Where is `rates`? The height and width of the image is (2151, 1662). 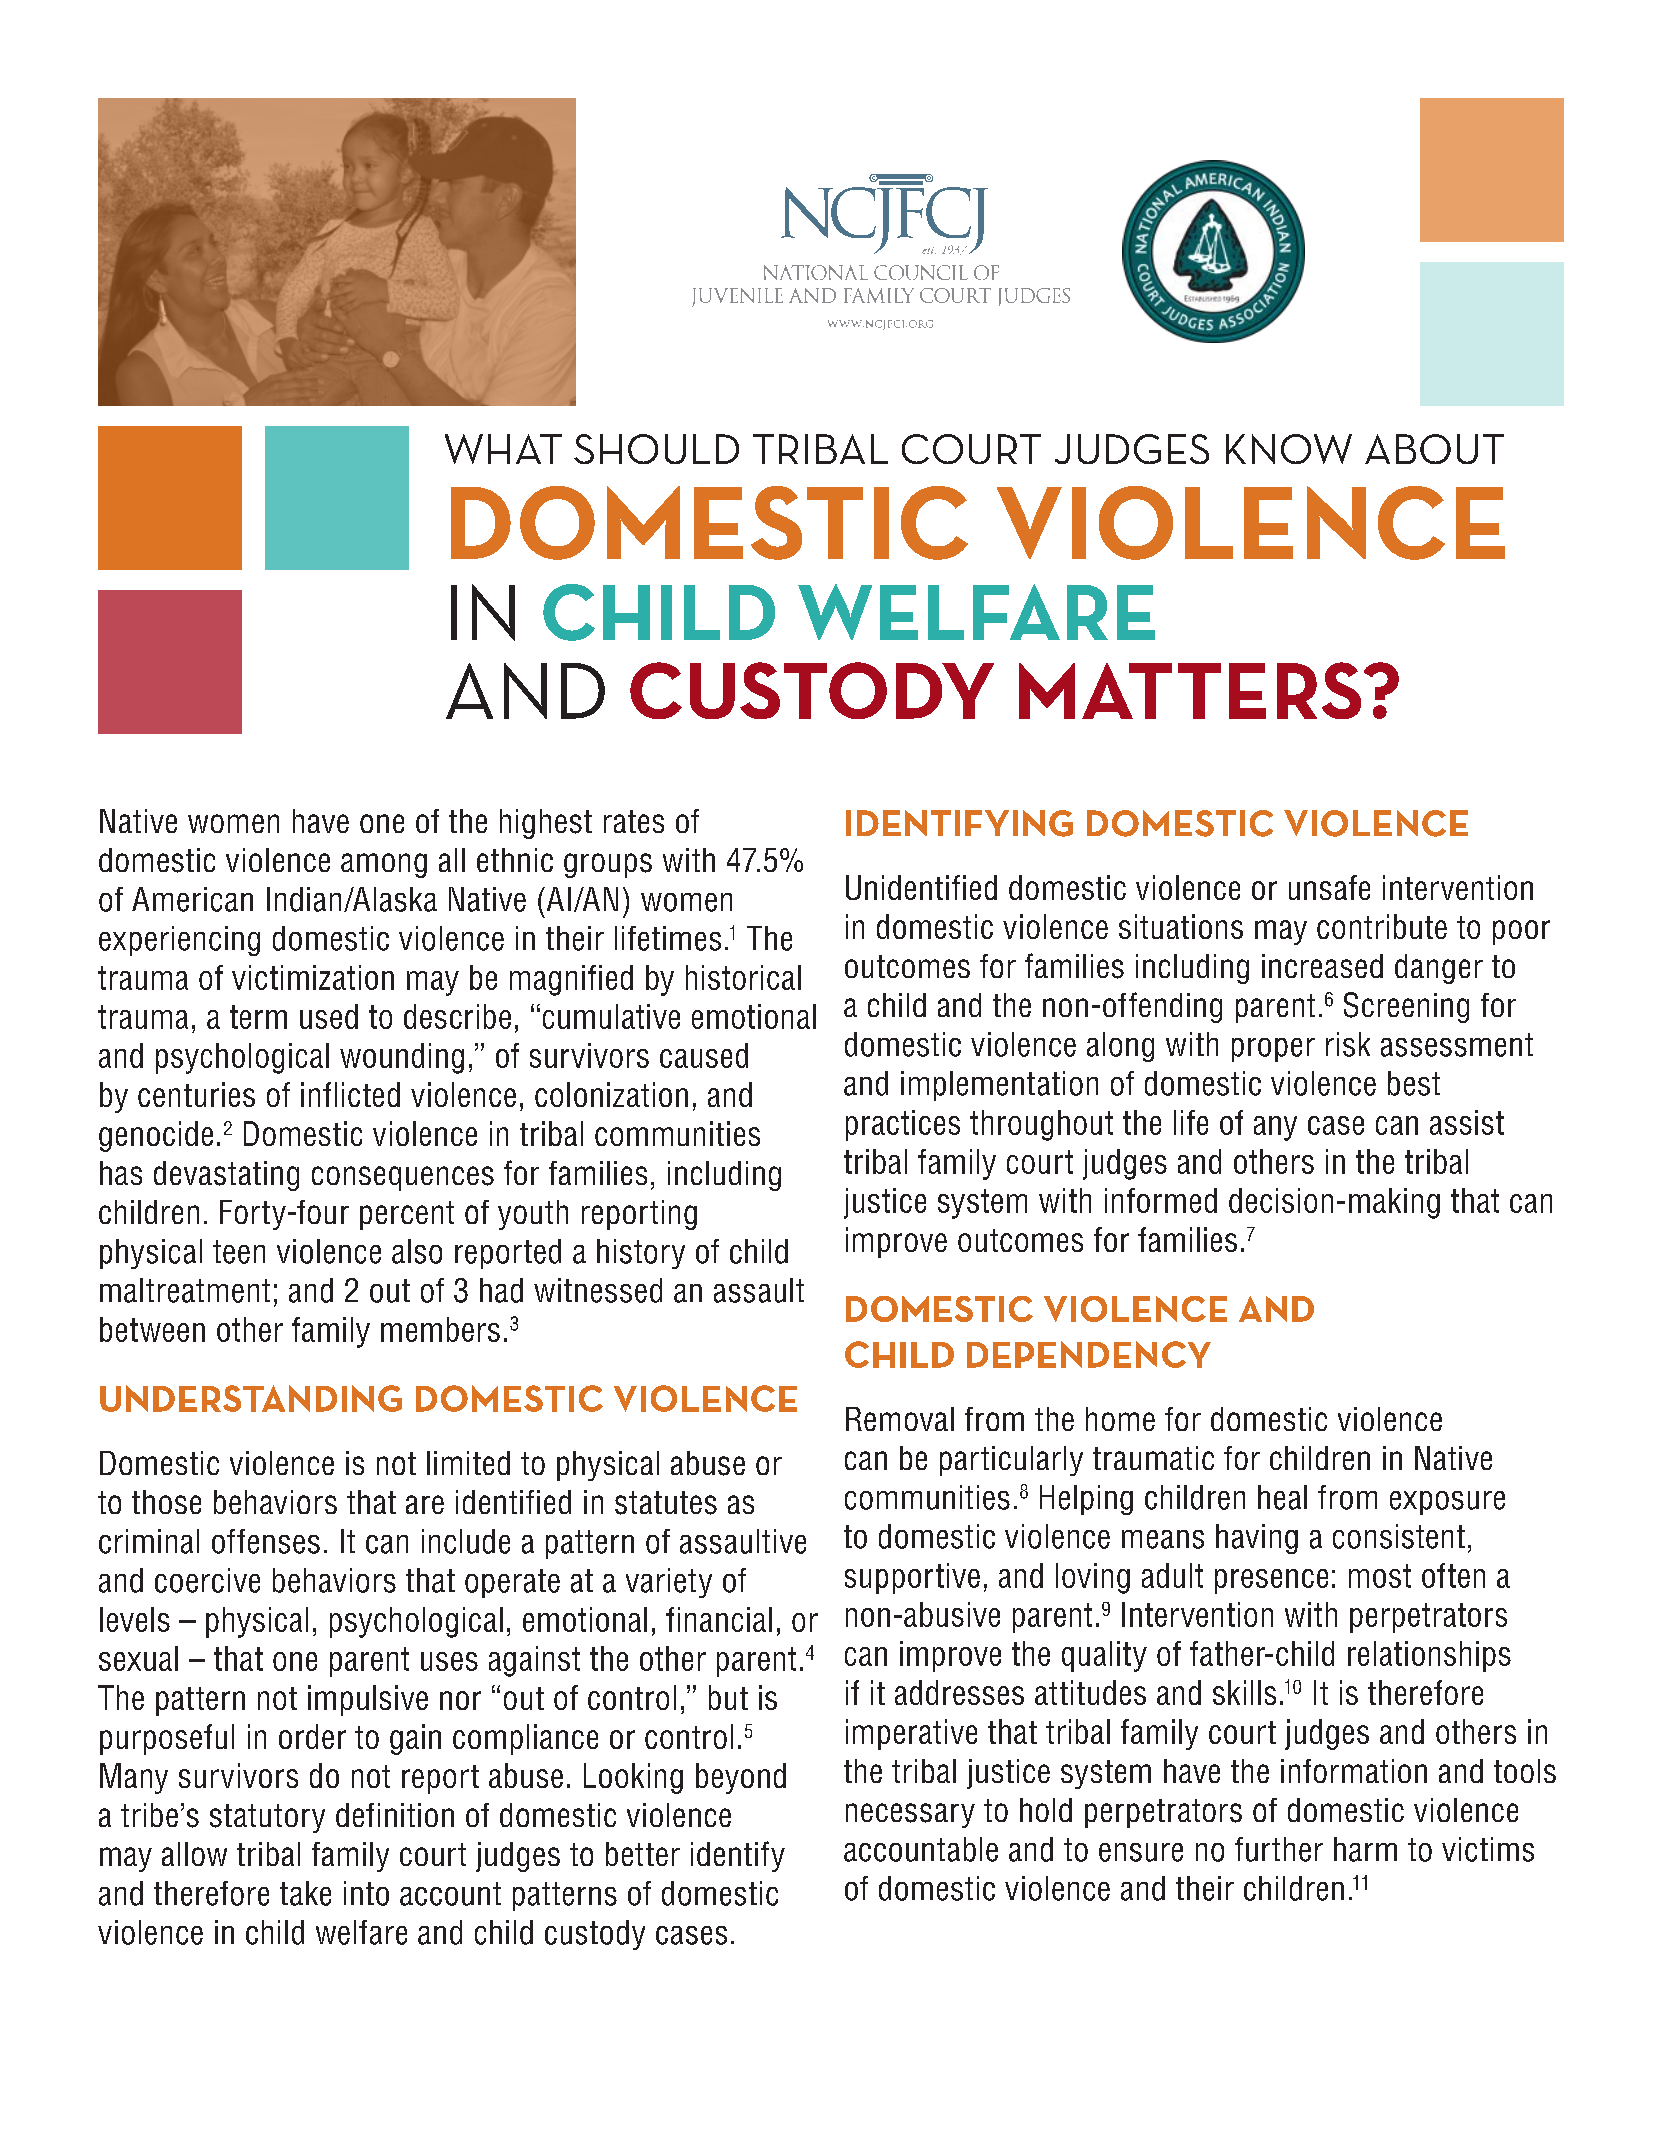
rates is located at coordinates (634, 821).
